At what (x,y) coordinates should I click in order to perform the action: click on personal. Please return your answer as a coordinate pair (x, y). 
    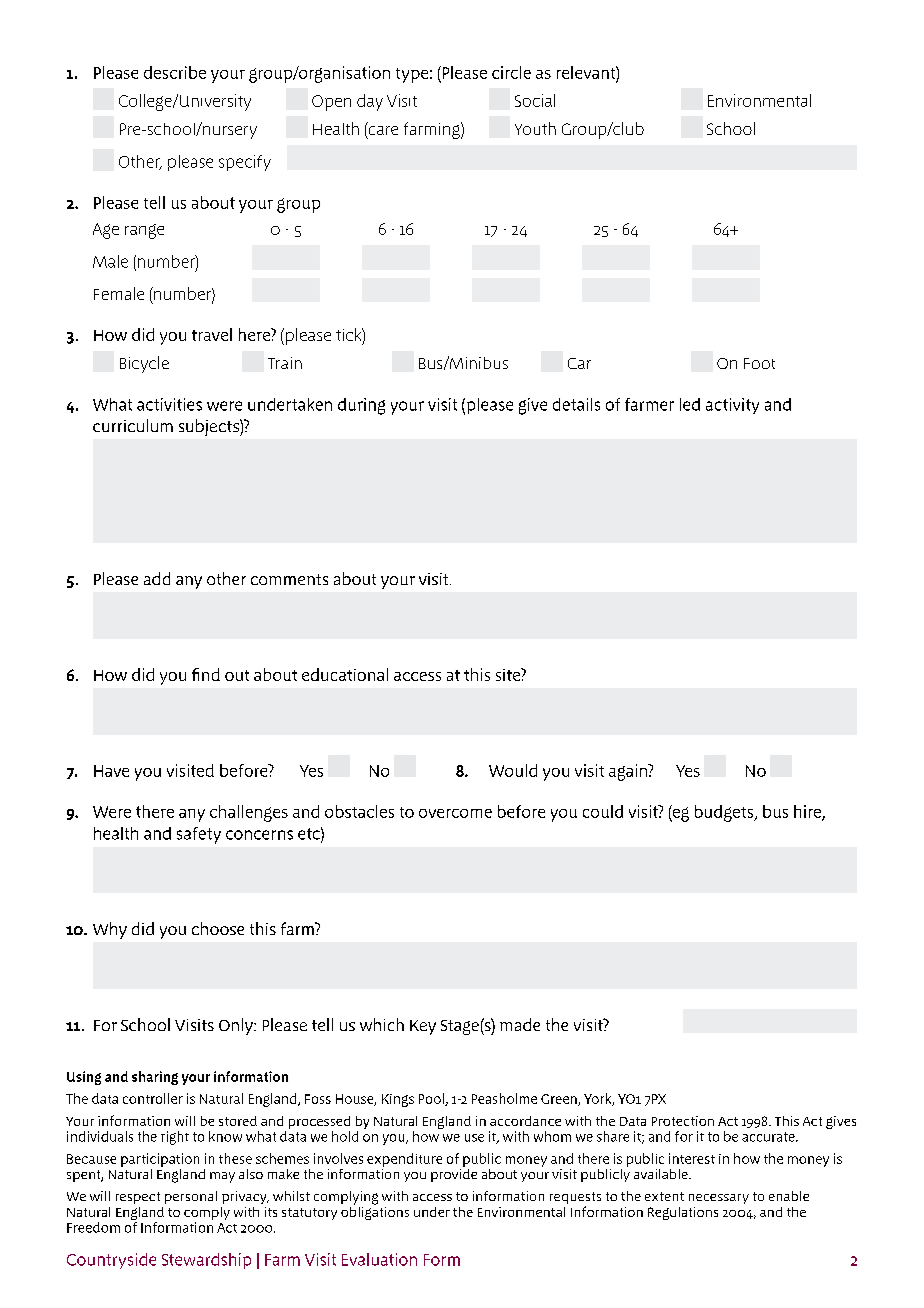
    Looking at the image, I should click on (191, 1197).
